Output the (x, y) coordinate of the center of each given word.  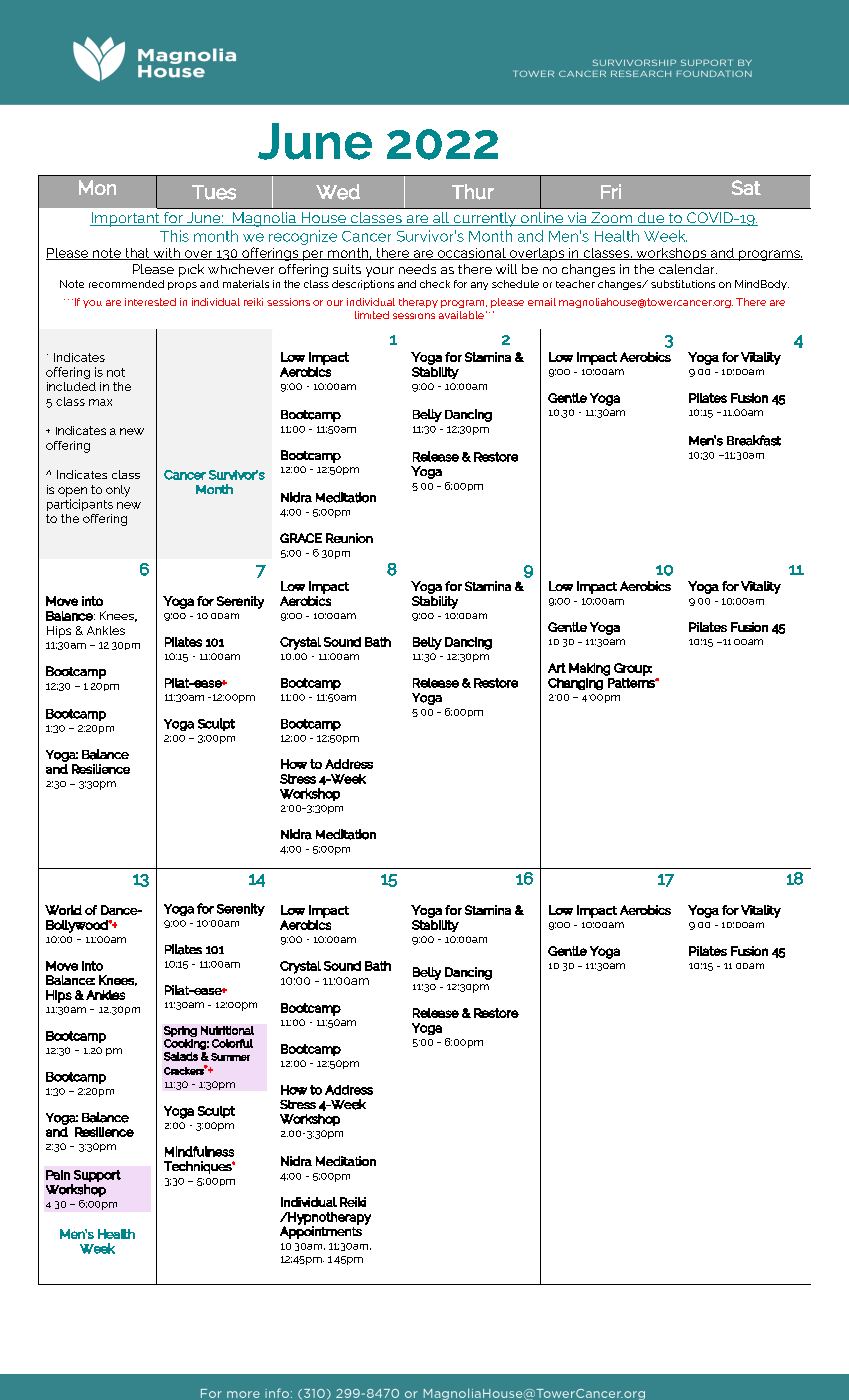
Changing (575, 684)
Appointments (321, 1231)
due (651, 219)
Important (126, 219)
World (63, 910)
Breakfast (754, 440)
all (441, 219)
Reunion (349, 538)
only (118, 491)
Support (97, 1176)
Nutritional (227, 1030)
